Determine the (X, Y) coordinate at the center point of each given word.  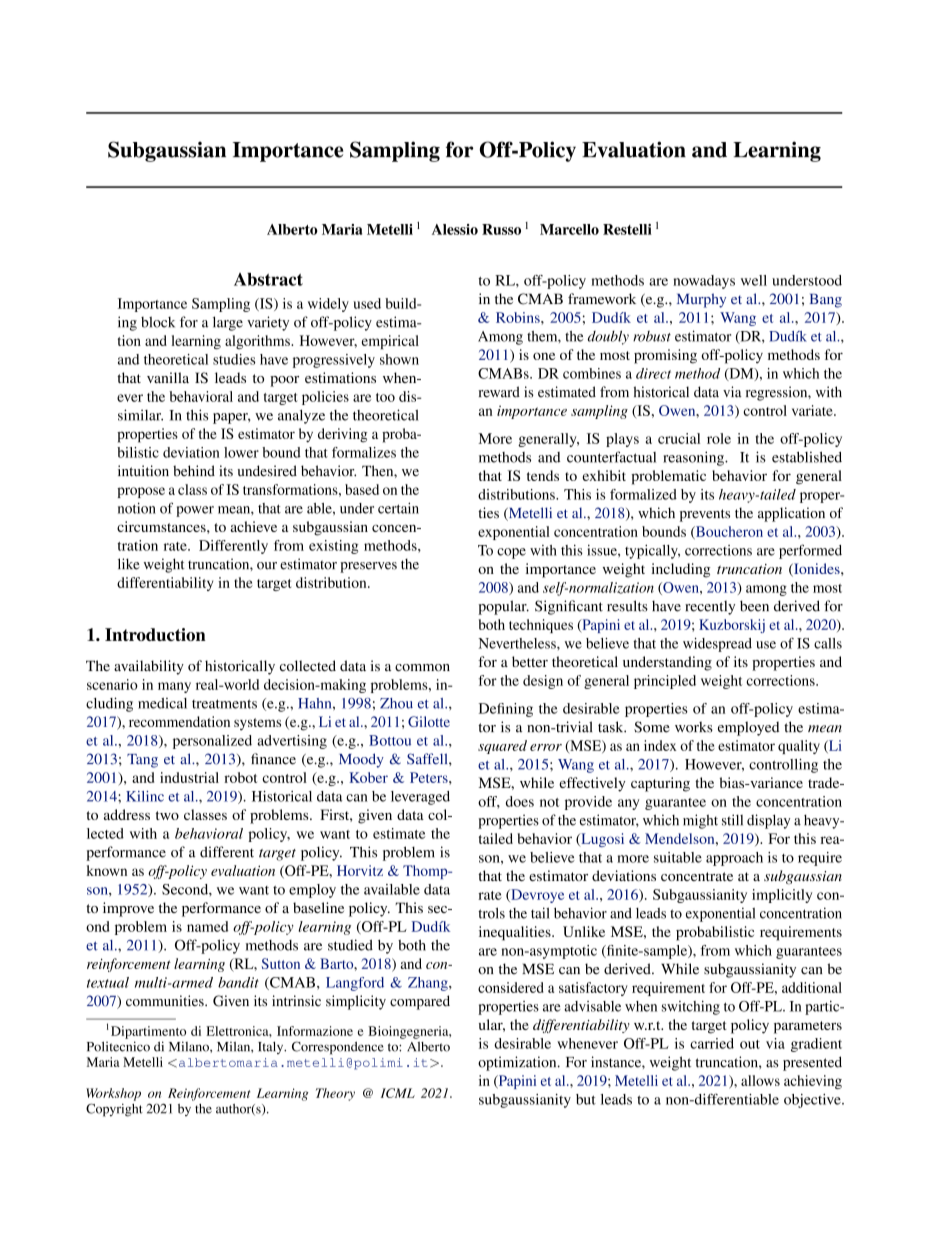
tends (543, 475)
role (719, 438)
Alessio (455, 229)
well (754, 280)
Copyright (114, 1110)
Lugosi (601, 840)
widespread (717, 645)
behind (194, 471)
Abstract (268, 279)
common (422, 668)
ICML (398, 1093)
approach (734, 859)
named (207, 926)
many (174, 687)
